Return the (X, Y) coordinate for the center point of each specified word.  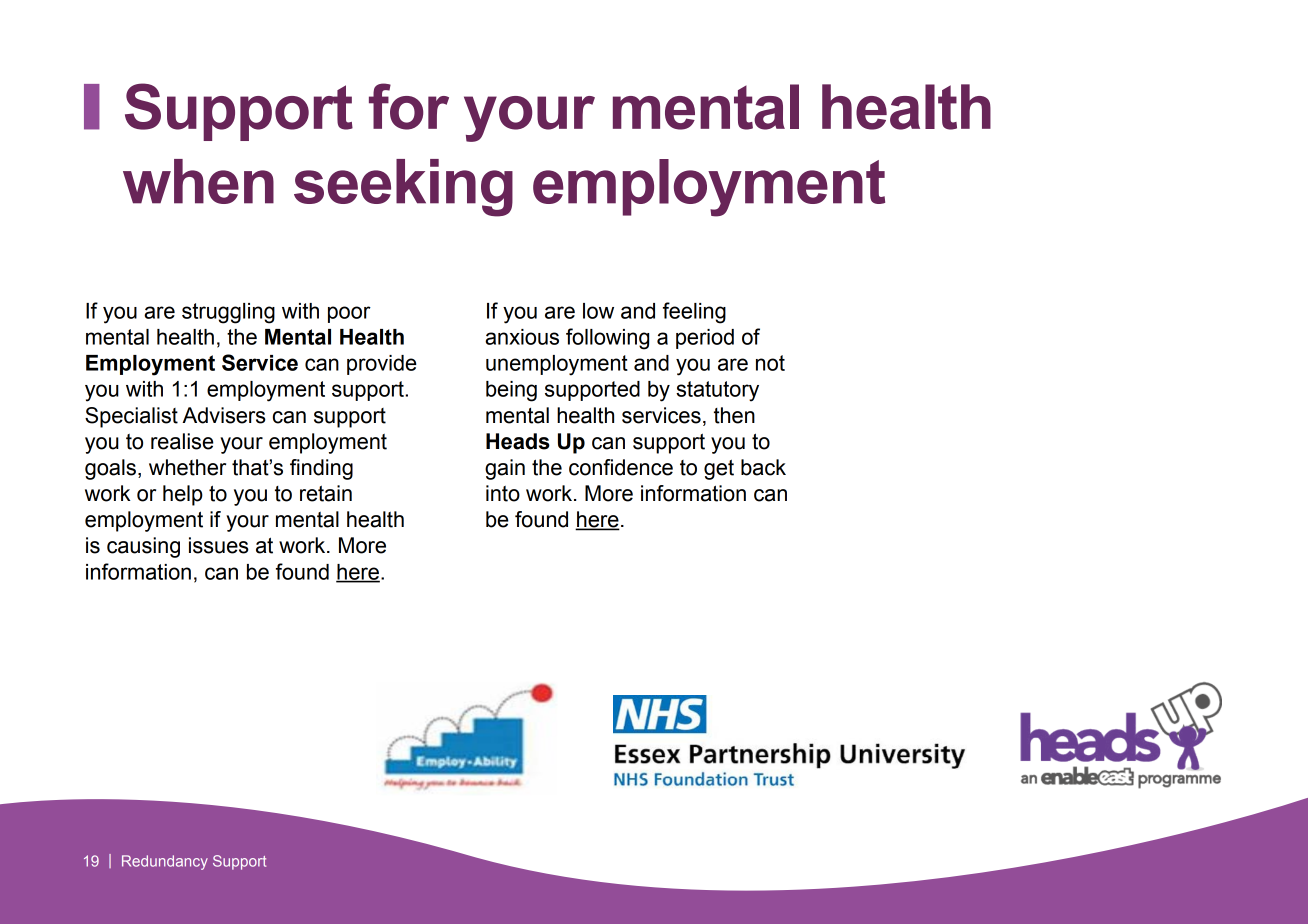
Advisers (224, 415)
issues (219, 545)
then (734, 415)
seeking (403, 188)
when (198, 181)
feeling (694, 313)
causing (143, 547)
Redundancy (165, 862)
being (511, 391)
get (719, 469)
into (503, 493)
